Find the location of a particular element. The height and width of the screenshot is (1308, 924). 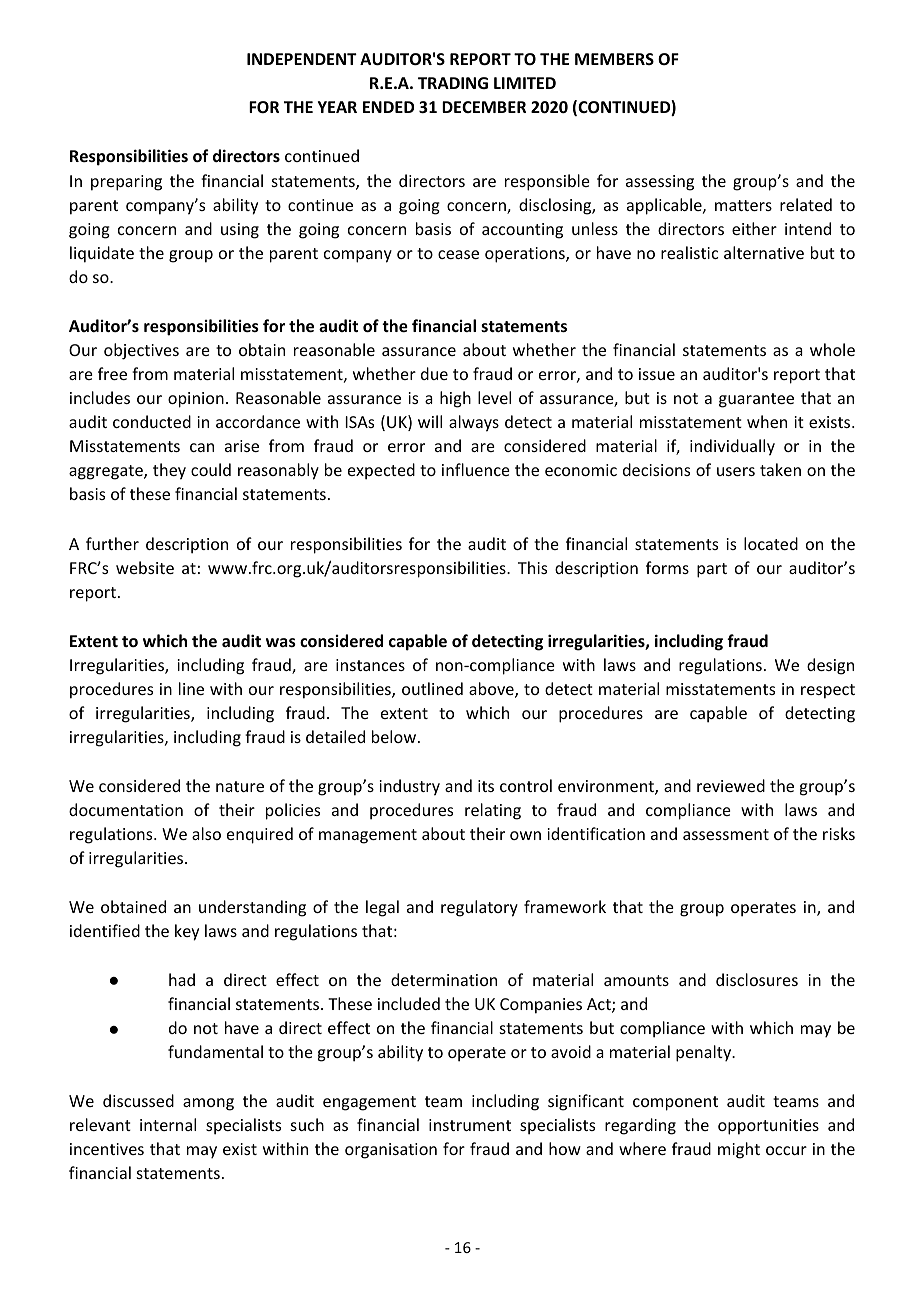

MEMBERS is located at coordinates (614, 59).
